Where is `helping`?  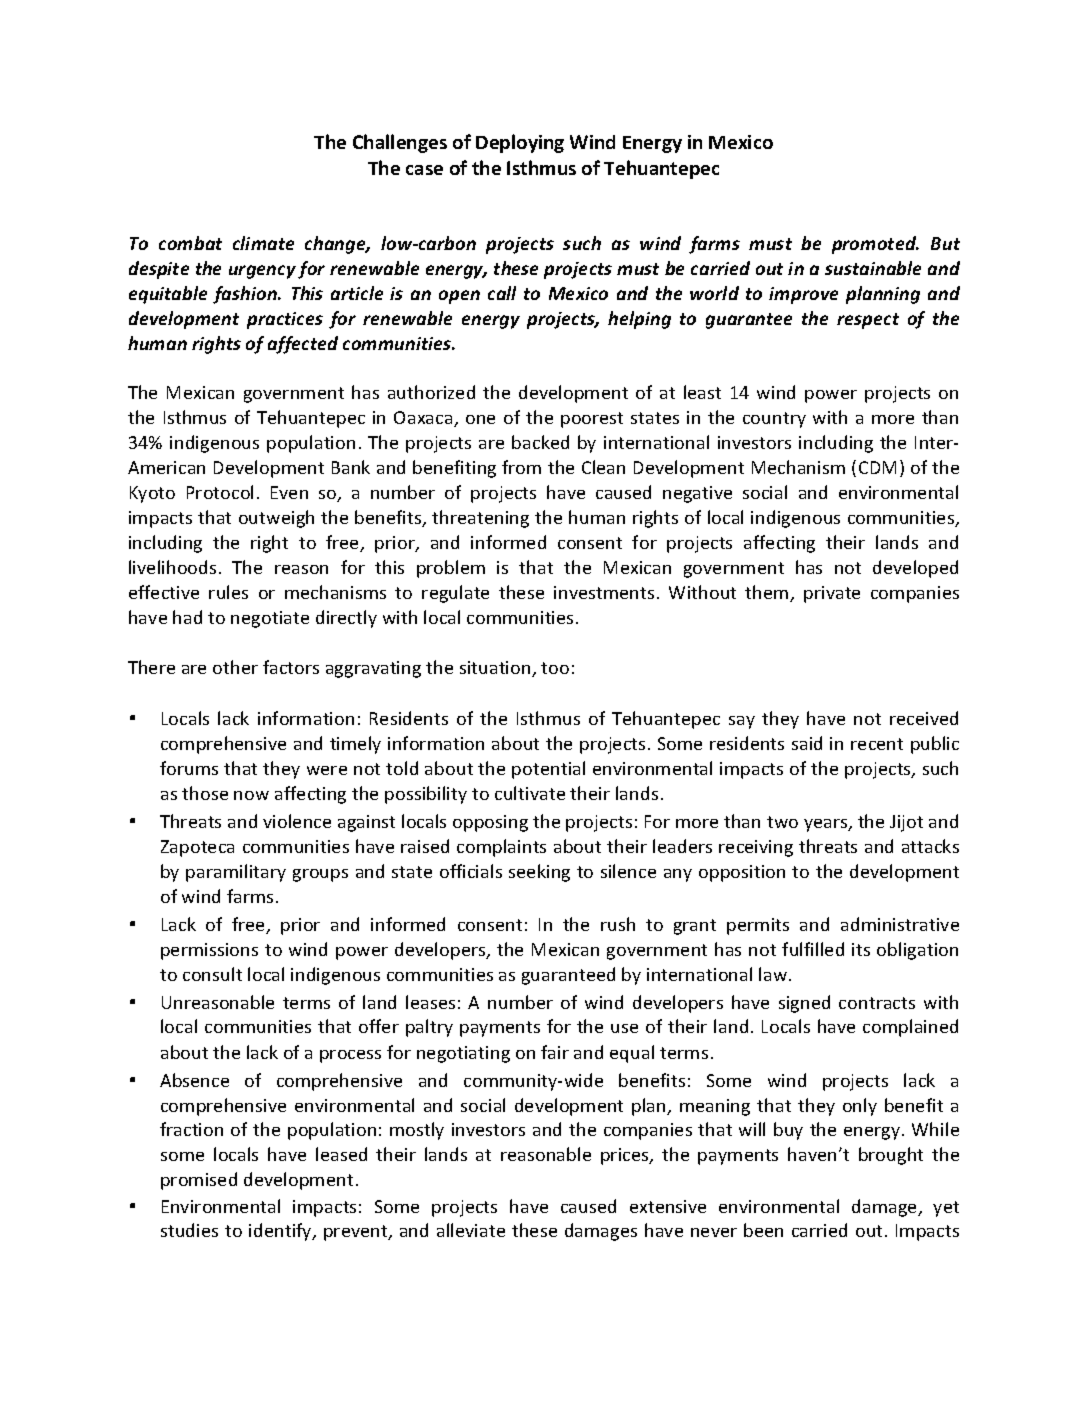 helping is located at coordinates (639, 320).
